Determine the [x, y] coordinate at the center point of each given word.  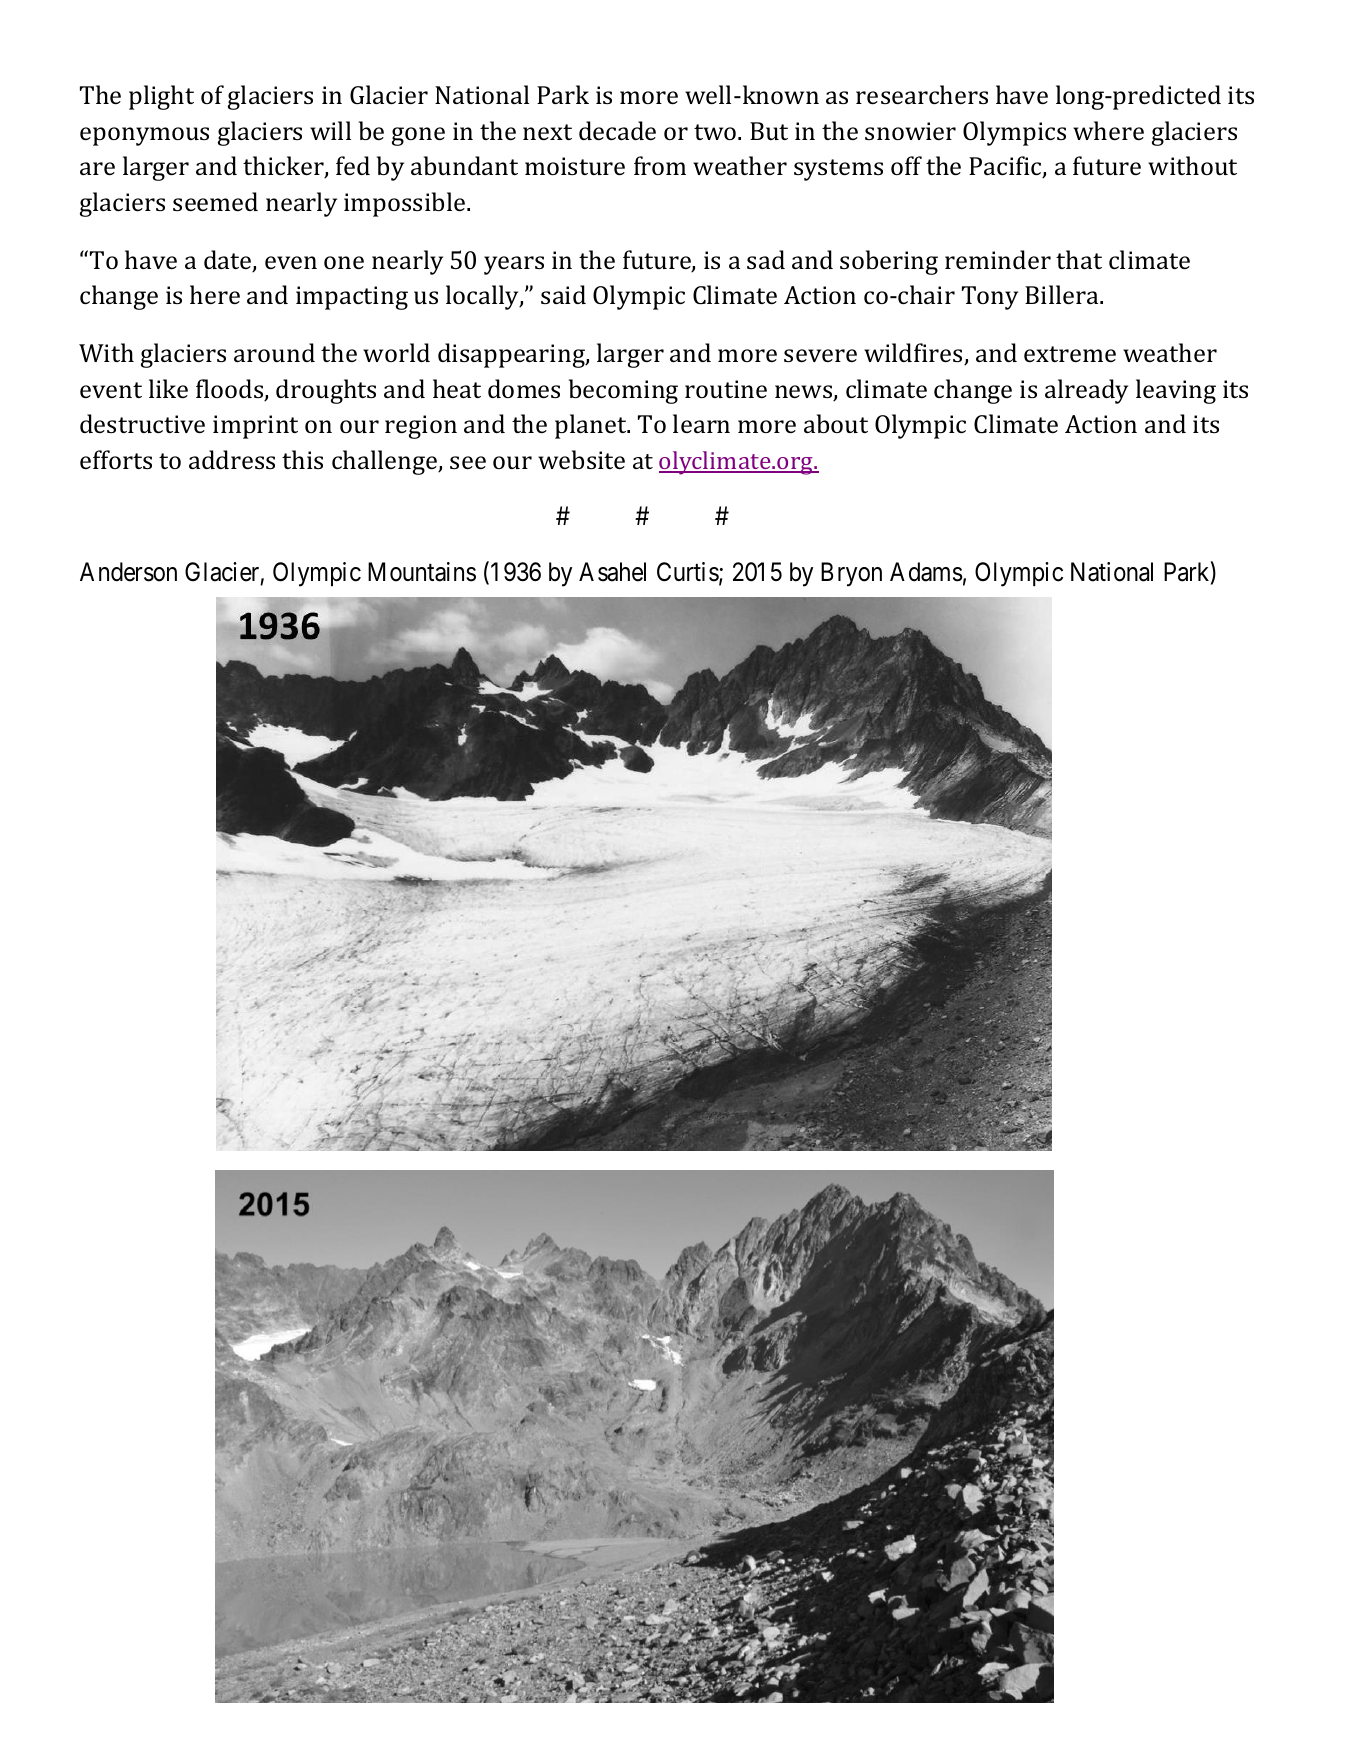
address [232, 459]
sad [766, 259]
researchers [922, 94]
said [563, 294]
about [836, 423]
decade [617, 130]
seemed [215, 201]
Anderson [128, 572]
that [1079, 259]
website [581, 459]
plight [161, 97]
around [274, 352]
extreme [1070, 354]
